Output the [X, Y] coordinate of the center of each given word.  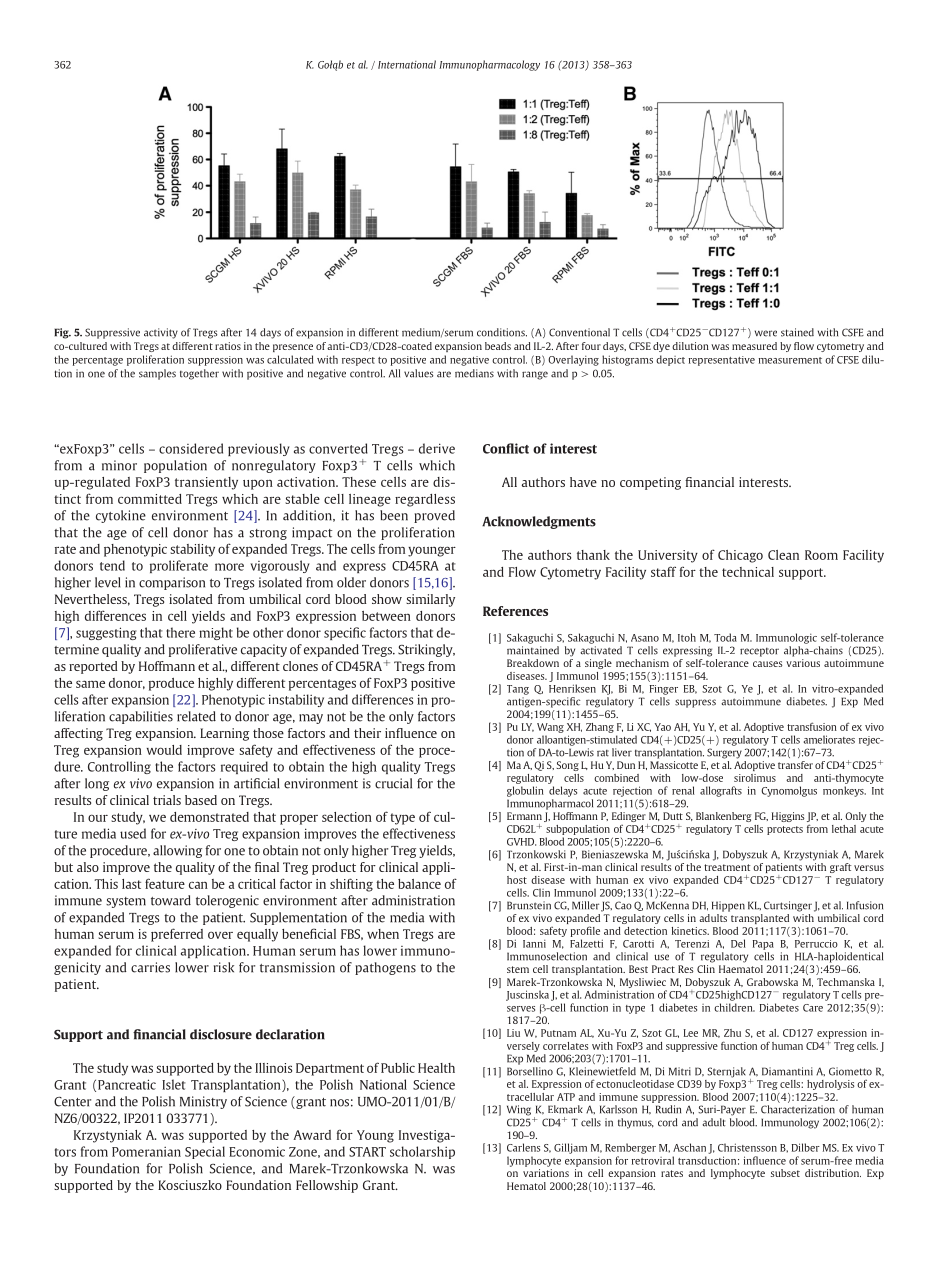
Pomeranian [146, 1151]
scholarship [422, 1152]
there [180, 632]
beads [498, 346]
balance [419, 884]
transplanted [760, 919]
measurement [790, 360]
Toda [725, 637]
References [515, 611]
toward [171, 900]
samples [157, 374]
